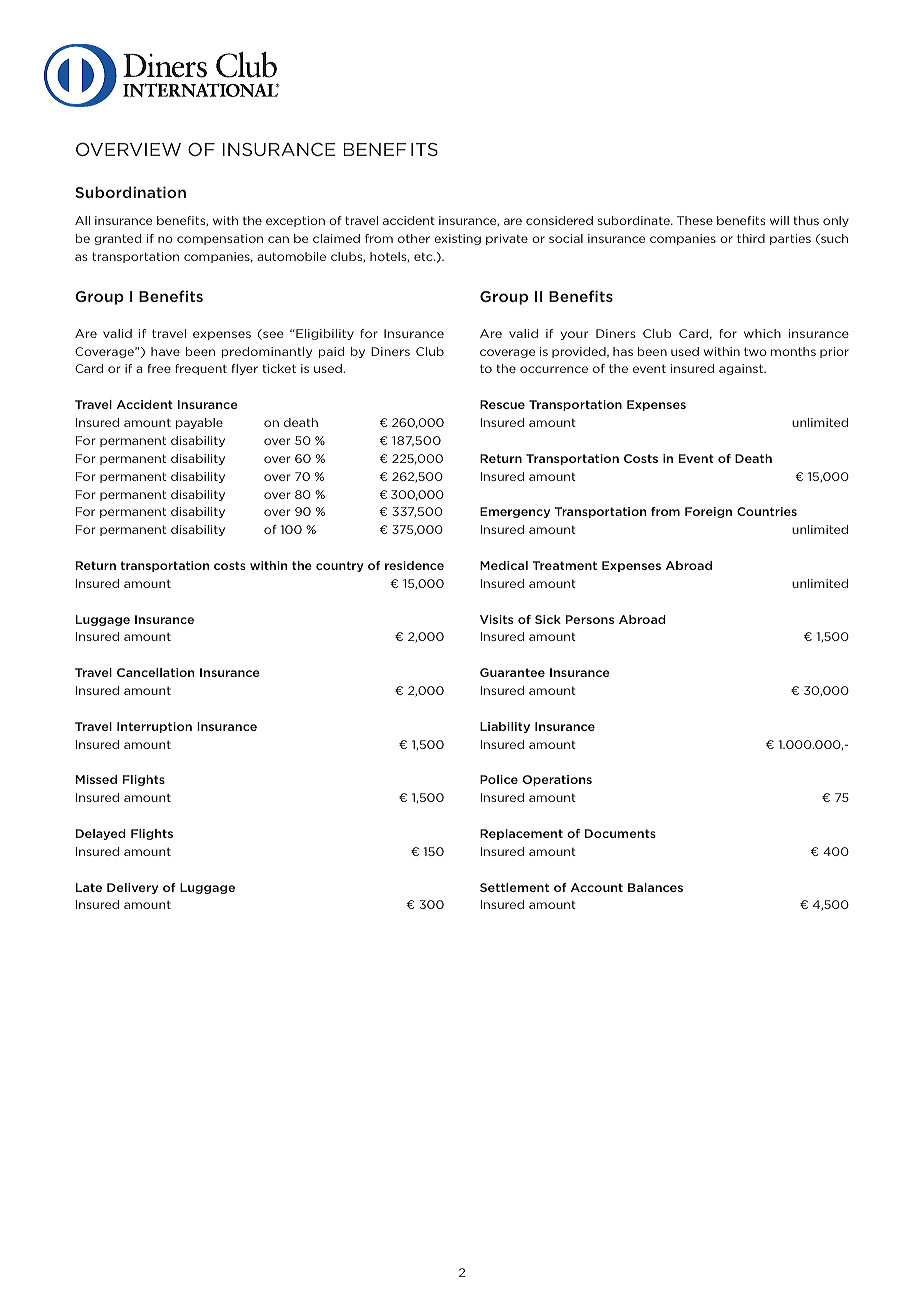  I want to click on payable, so click(199, 423).
